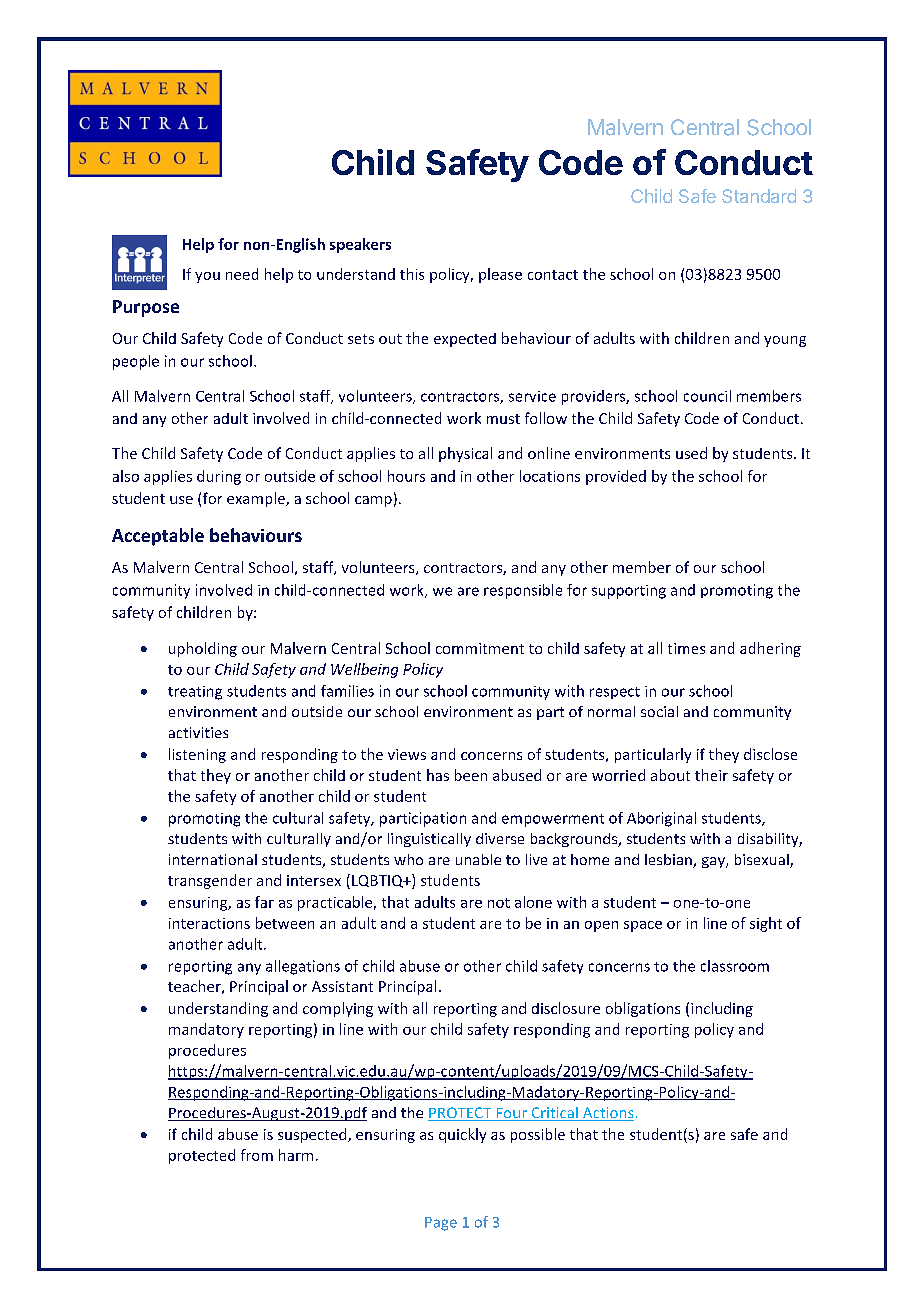 This screenshot has height=1308, width=924. What do you see at coordinates (242, 274) in the screenshot?
I see `need` at bounding box center [242, 274].
